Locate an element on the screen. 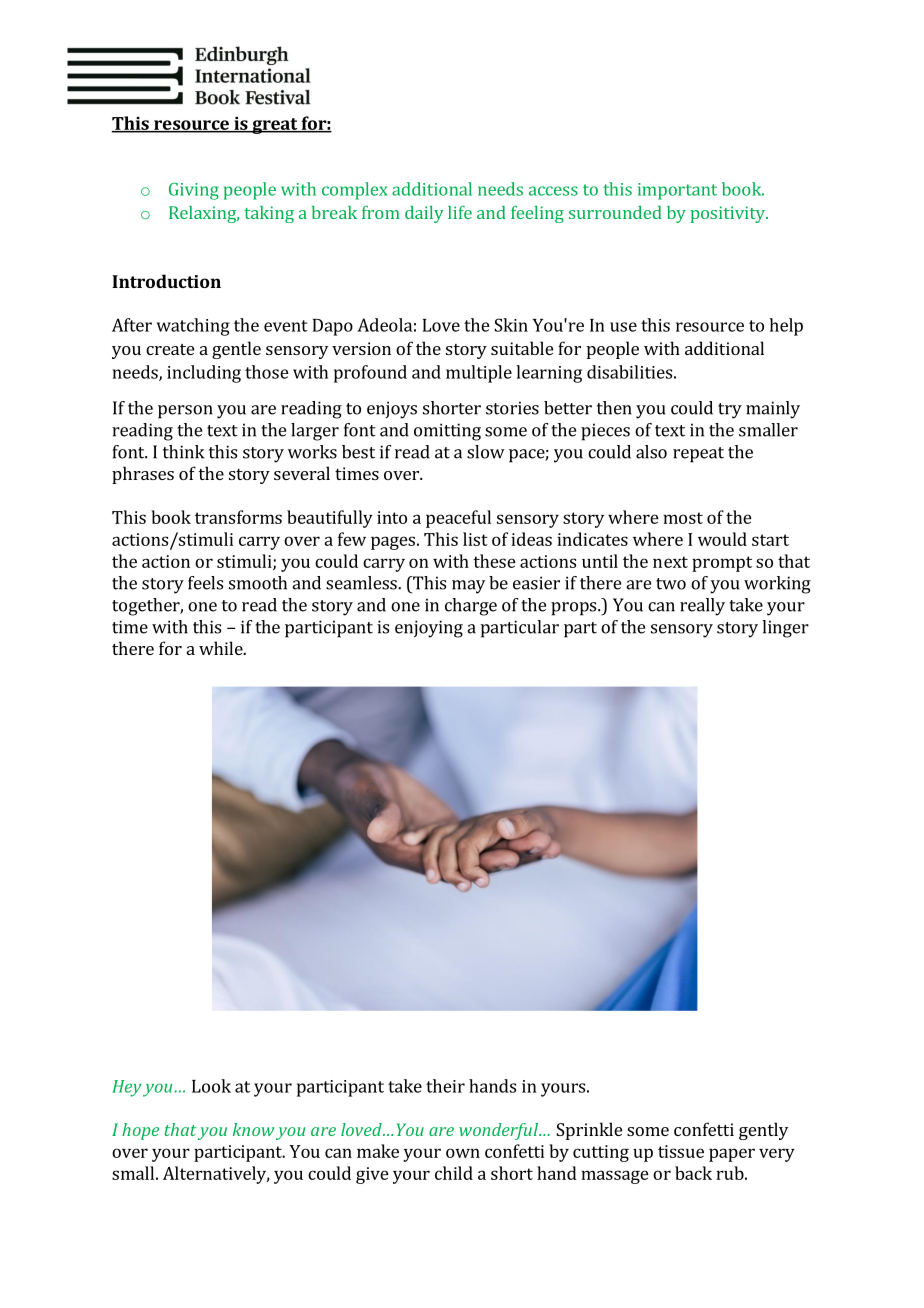 Image resolution: width=924 pixels, height=1308 pixels. important is located at coordinates (677, 191).
